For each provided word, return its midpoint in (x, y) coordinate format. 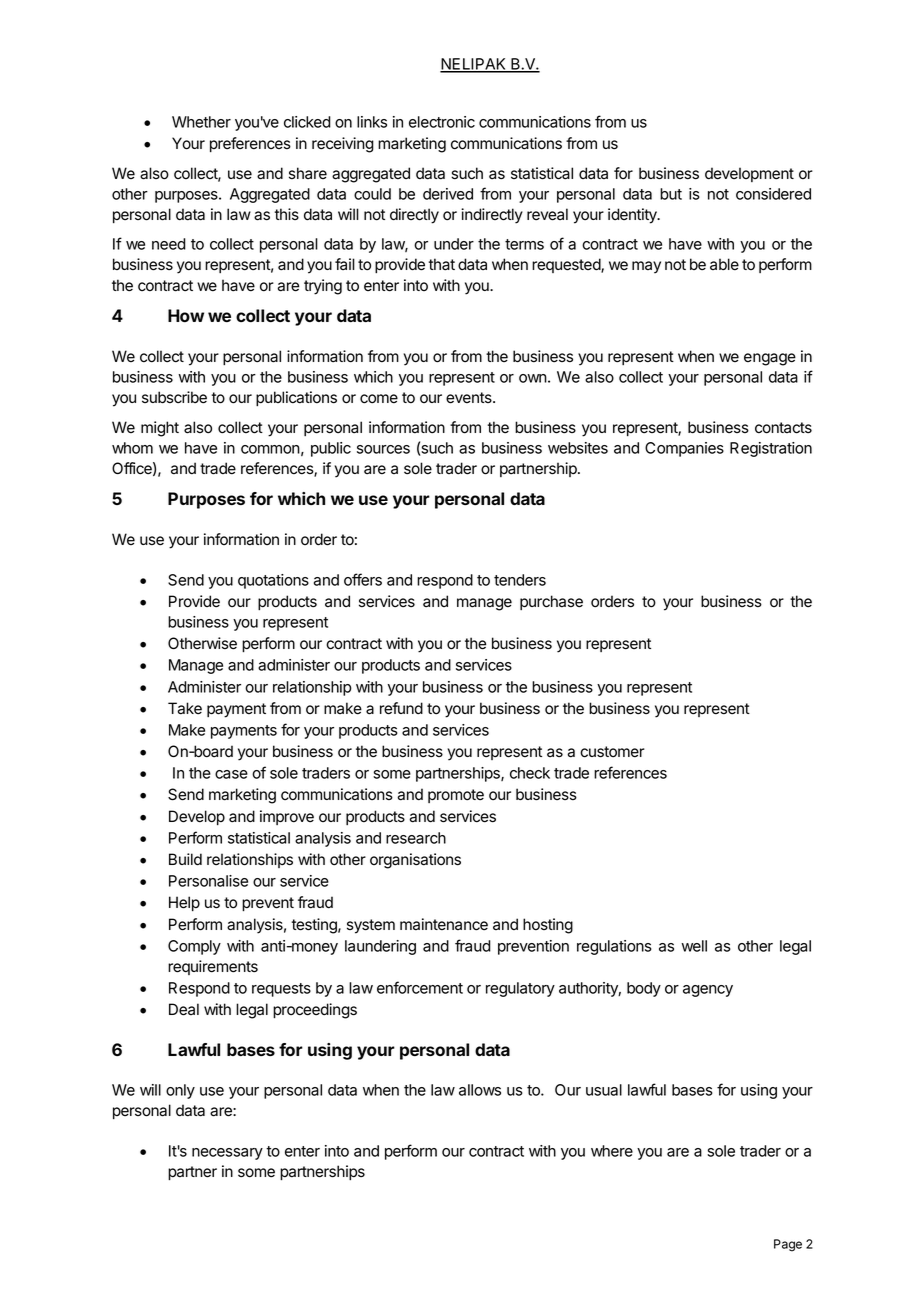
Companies (684, 449)
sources (383, 449)
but (671, 194)
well (694, 946)
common (270, 449)
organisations (415, 861)
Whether (201, 122)
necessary (227, 1154)
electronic (442, 122)
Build (185, 859)
